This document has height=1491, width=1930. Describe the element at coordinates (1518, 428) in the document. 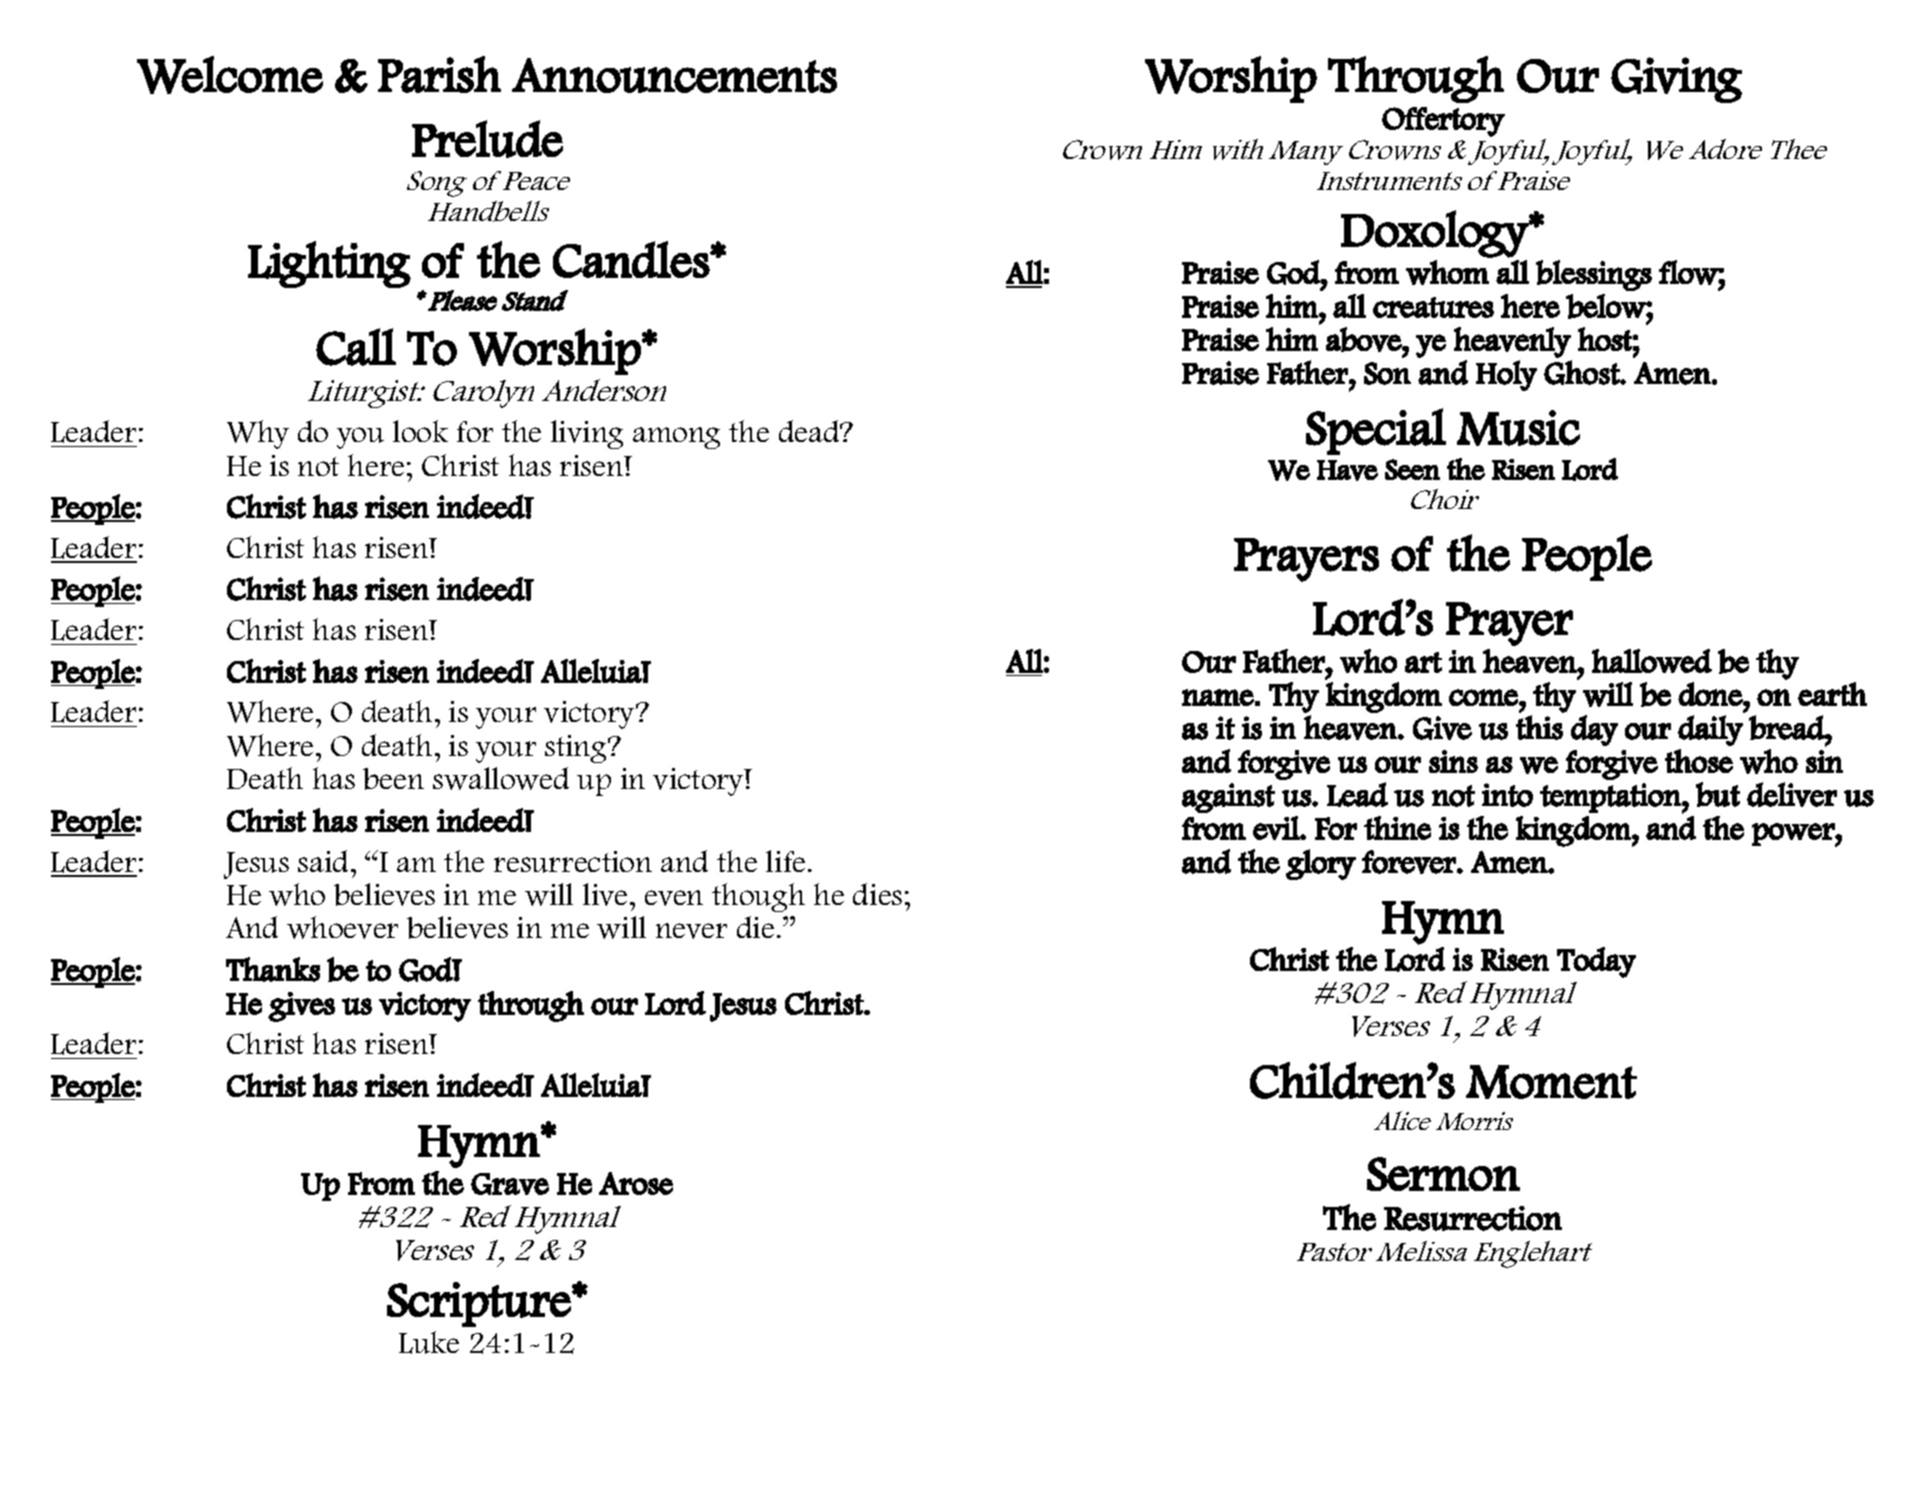

I see `Music` at that location.
